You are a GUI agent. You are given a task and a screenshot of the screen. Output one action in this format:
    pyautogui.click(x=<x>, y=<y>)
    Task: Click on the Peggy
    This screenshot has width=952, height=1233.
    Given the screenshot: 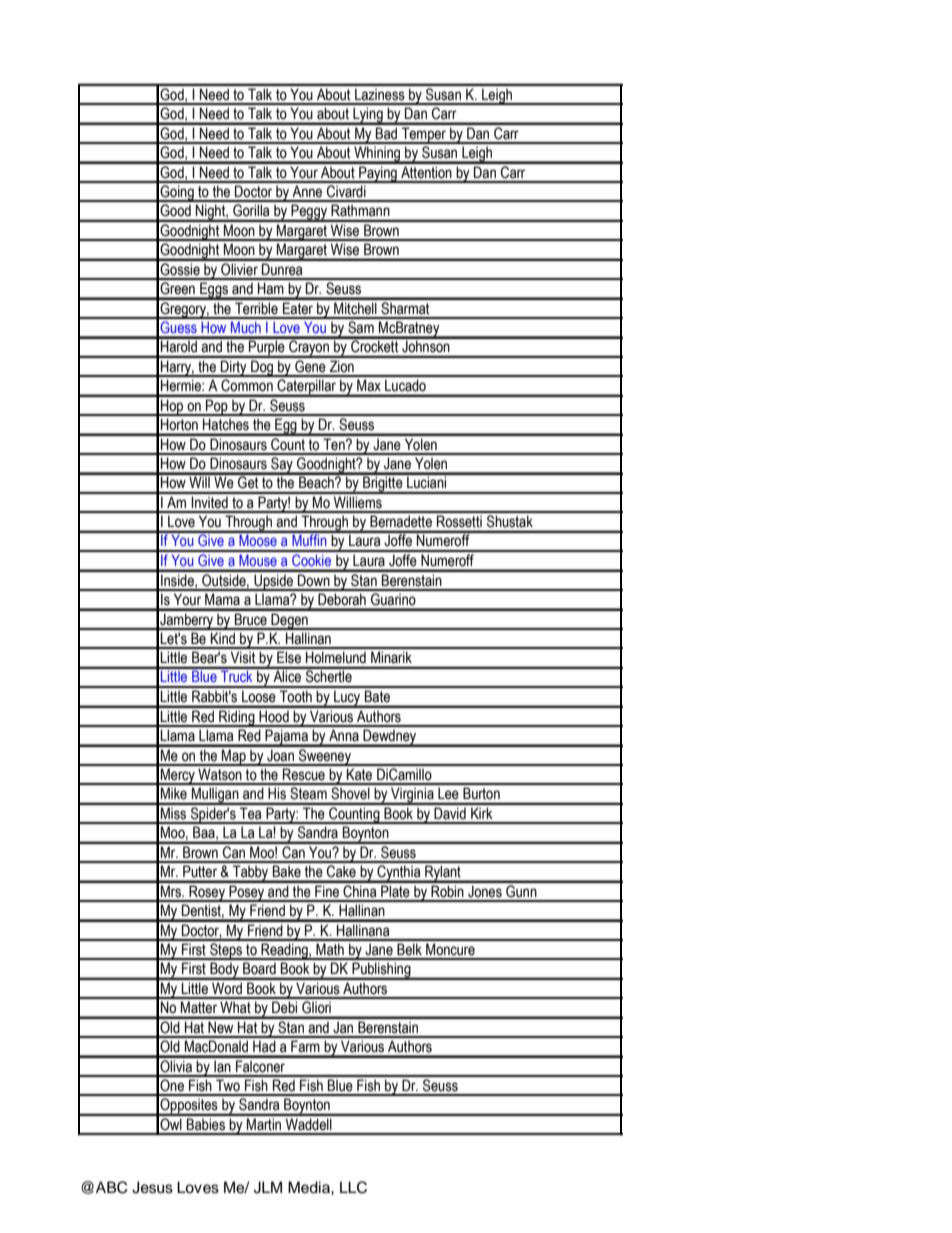 What is the action you would take?
    pyautogui.click(x=309, y=213)
